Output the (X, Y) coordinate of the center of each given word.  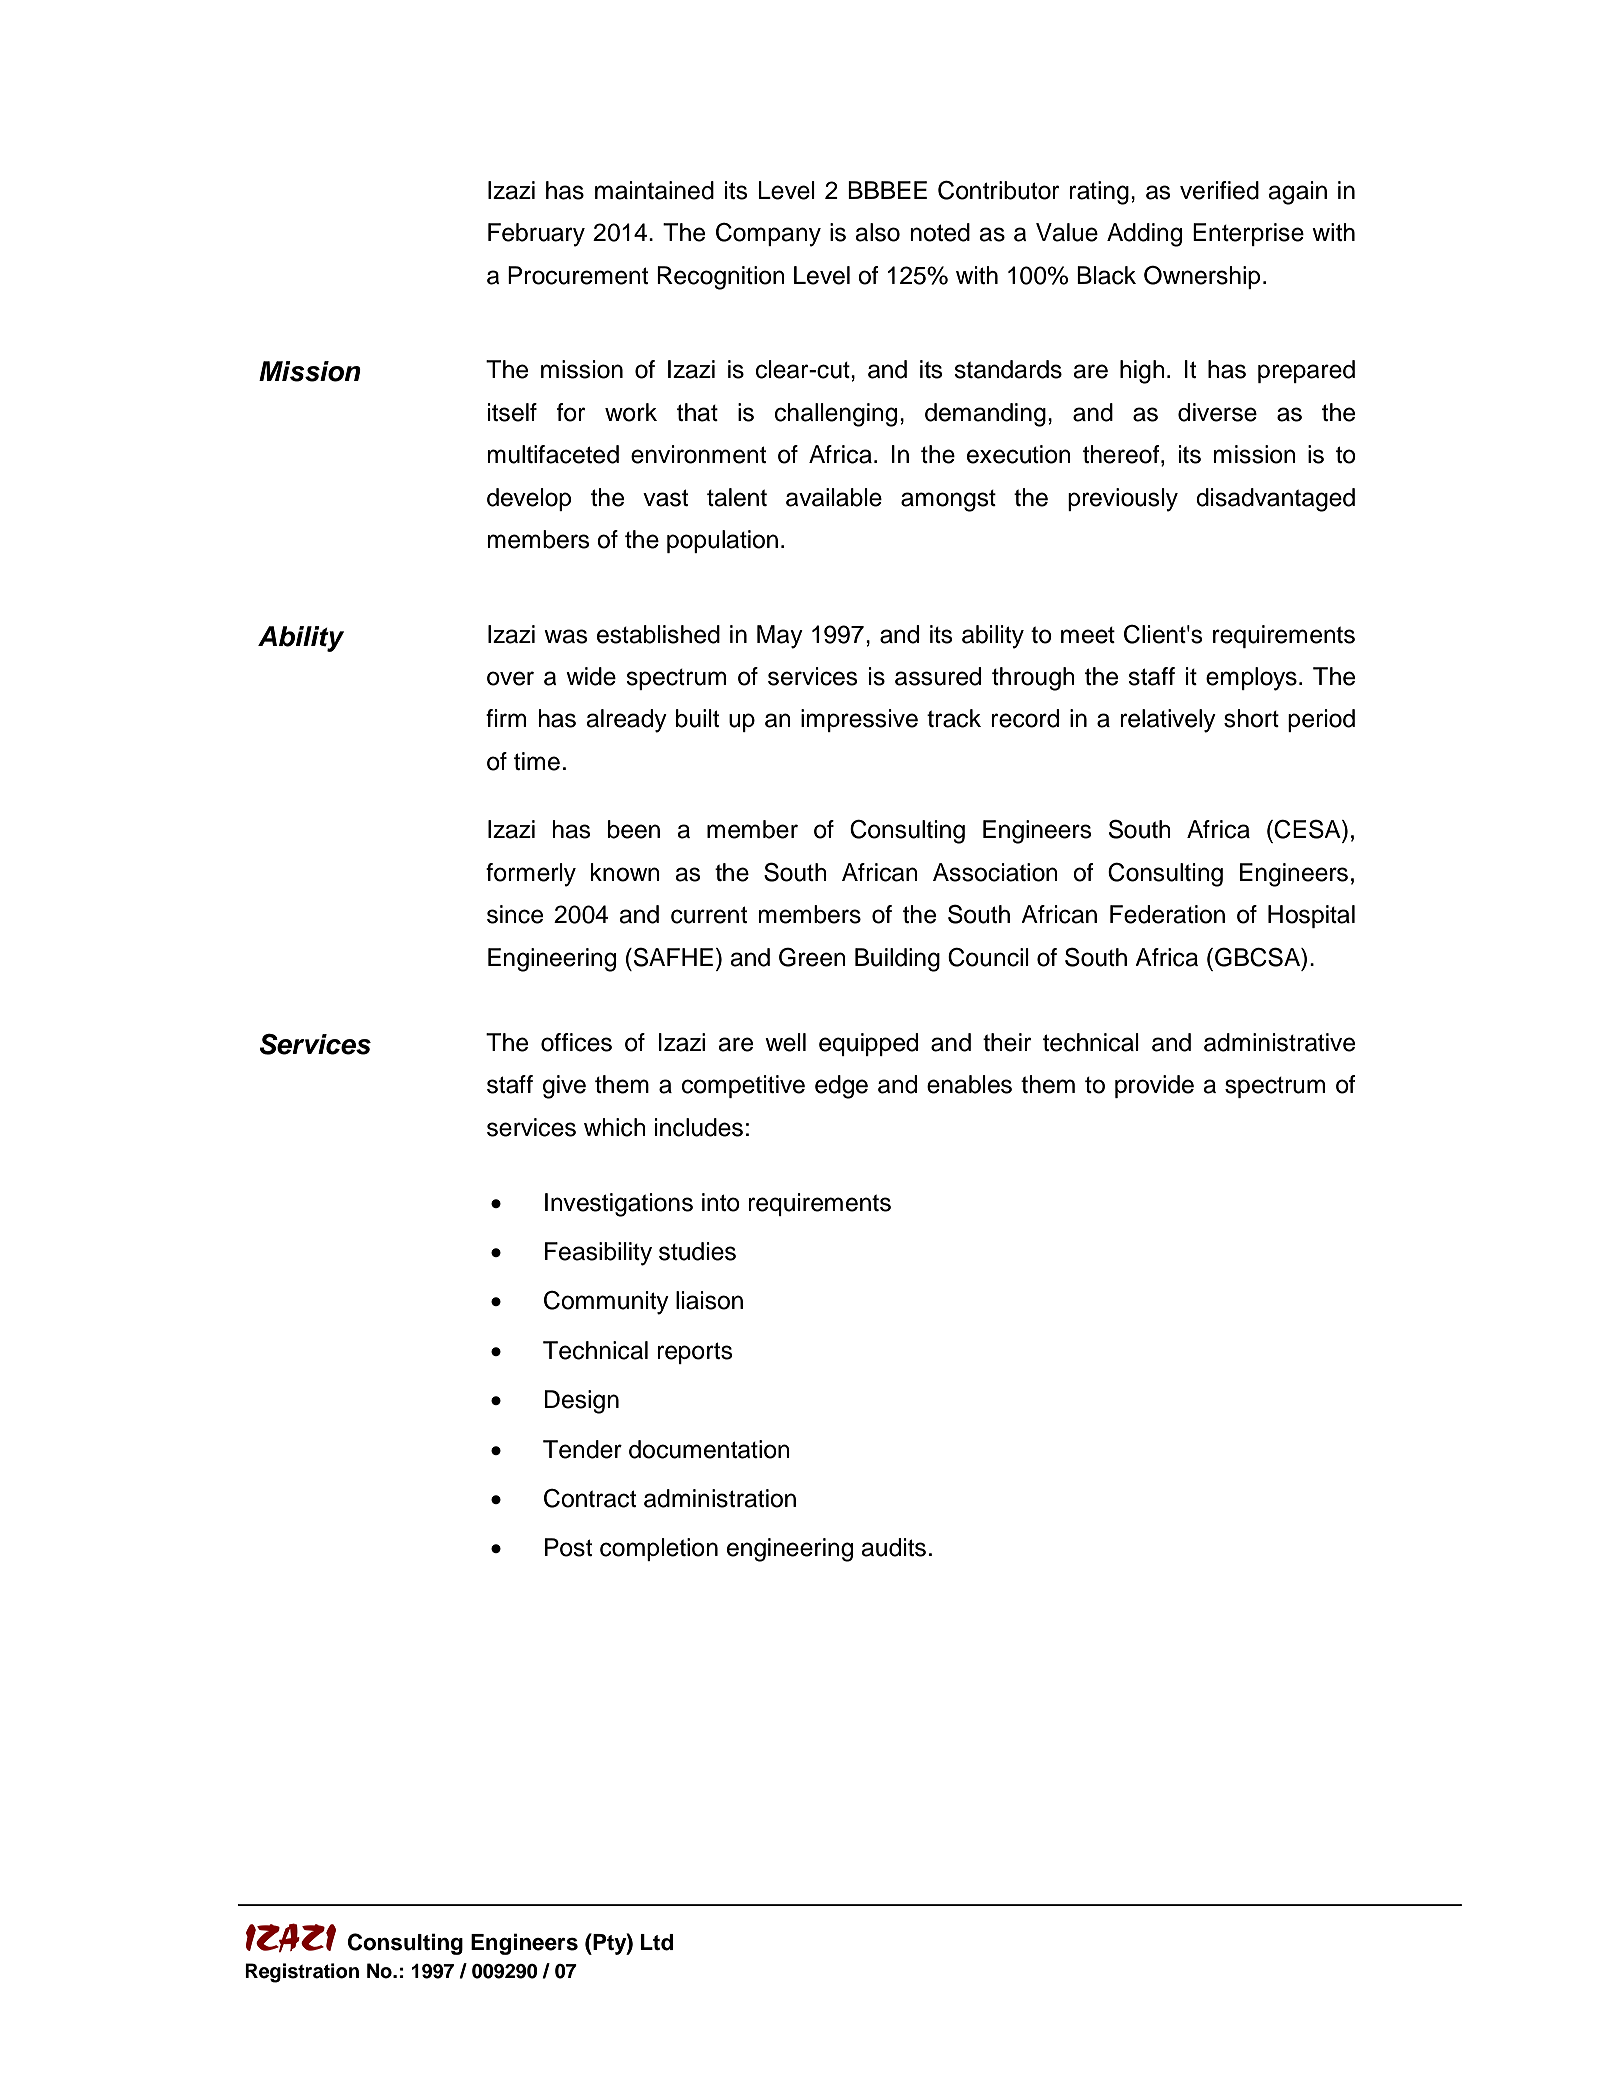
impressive (859, 720)
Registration (302, 1973)
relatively (1168, 721)
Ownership (1202, 277)
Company (768, 235)
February (536, 235)
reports (695, 1353)
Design (582, 1402)
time (537, 761)
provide (1154, 1086)
